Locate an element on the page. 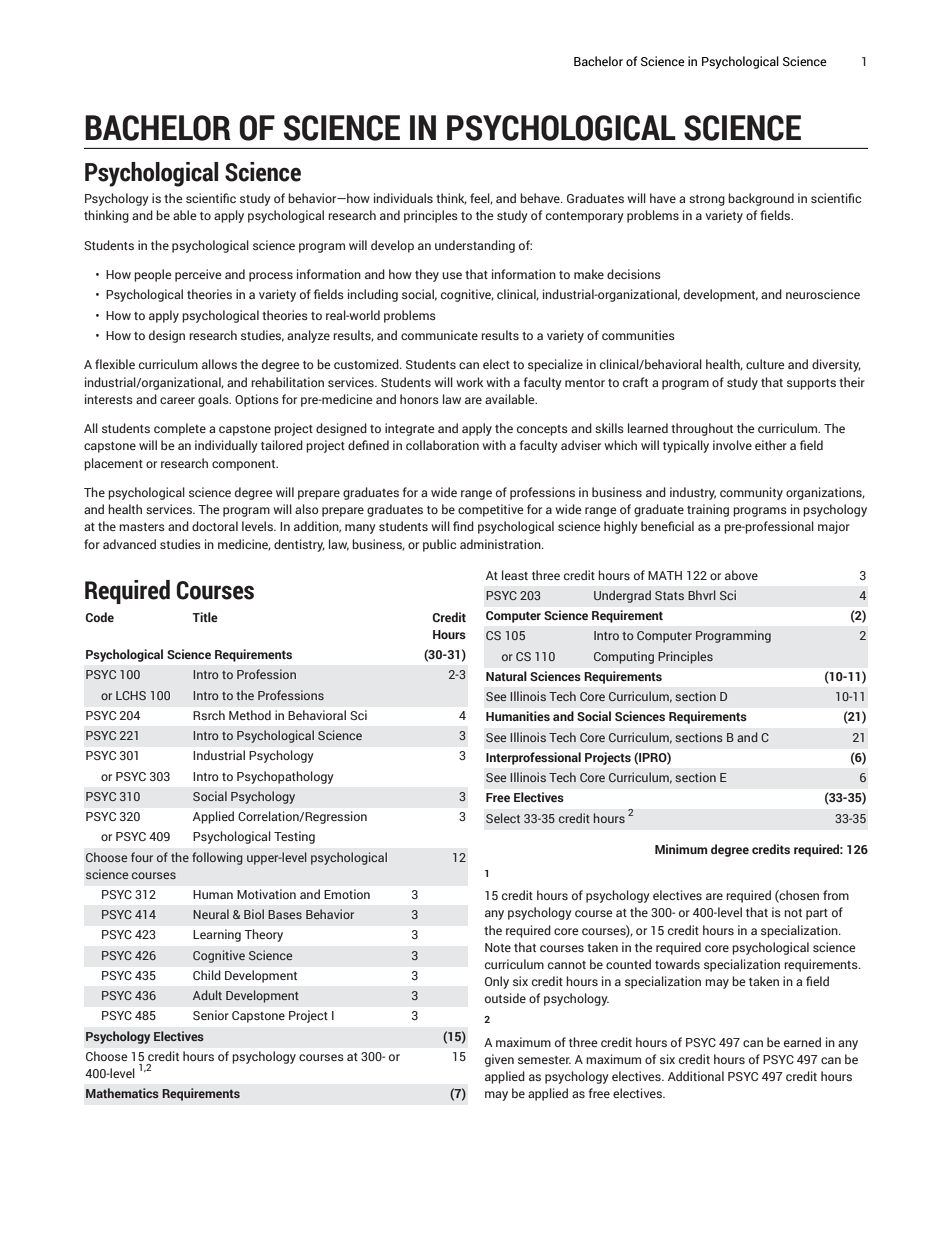 The width and height of the page is (952, 1233). Senior is located at coordinates (211, 1015).
